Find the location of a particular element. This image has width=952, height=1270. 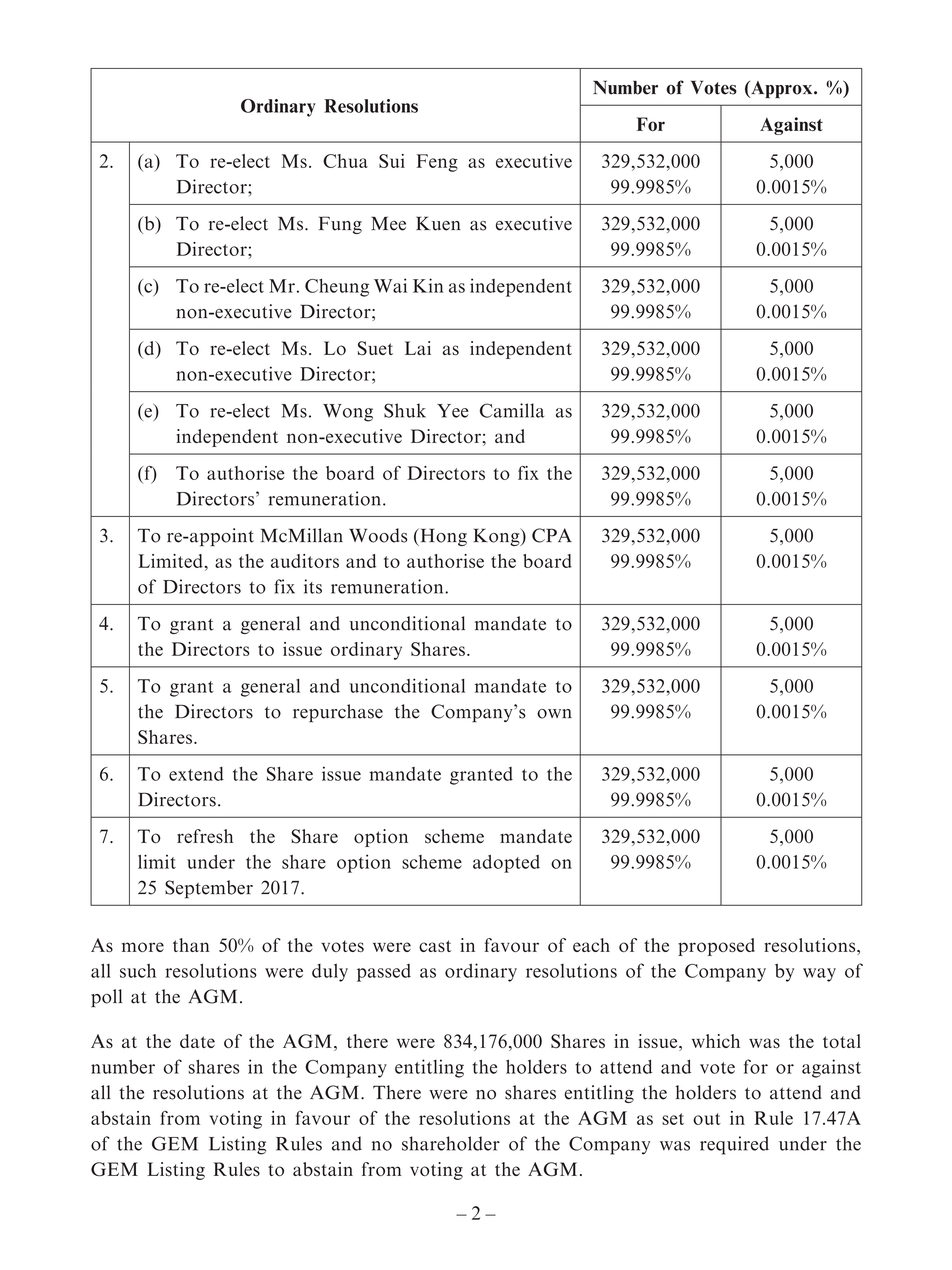

CPA is located at coordinates (552, 535).
